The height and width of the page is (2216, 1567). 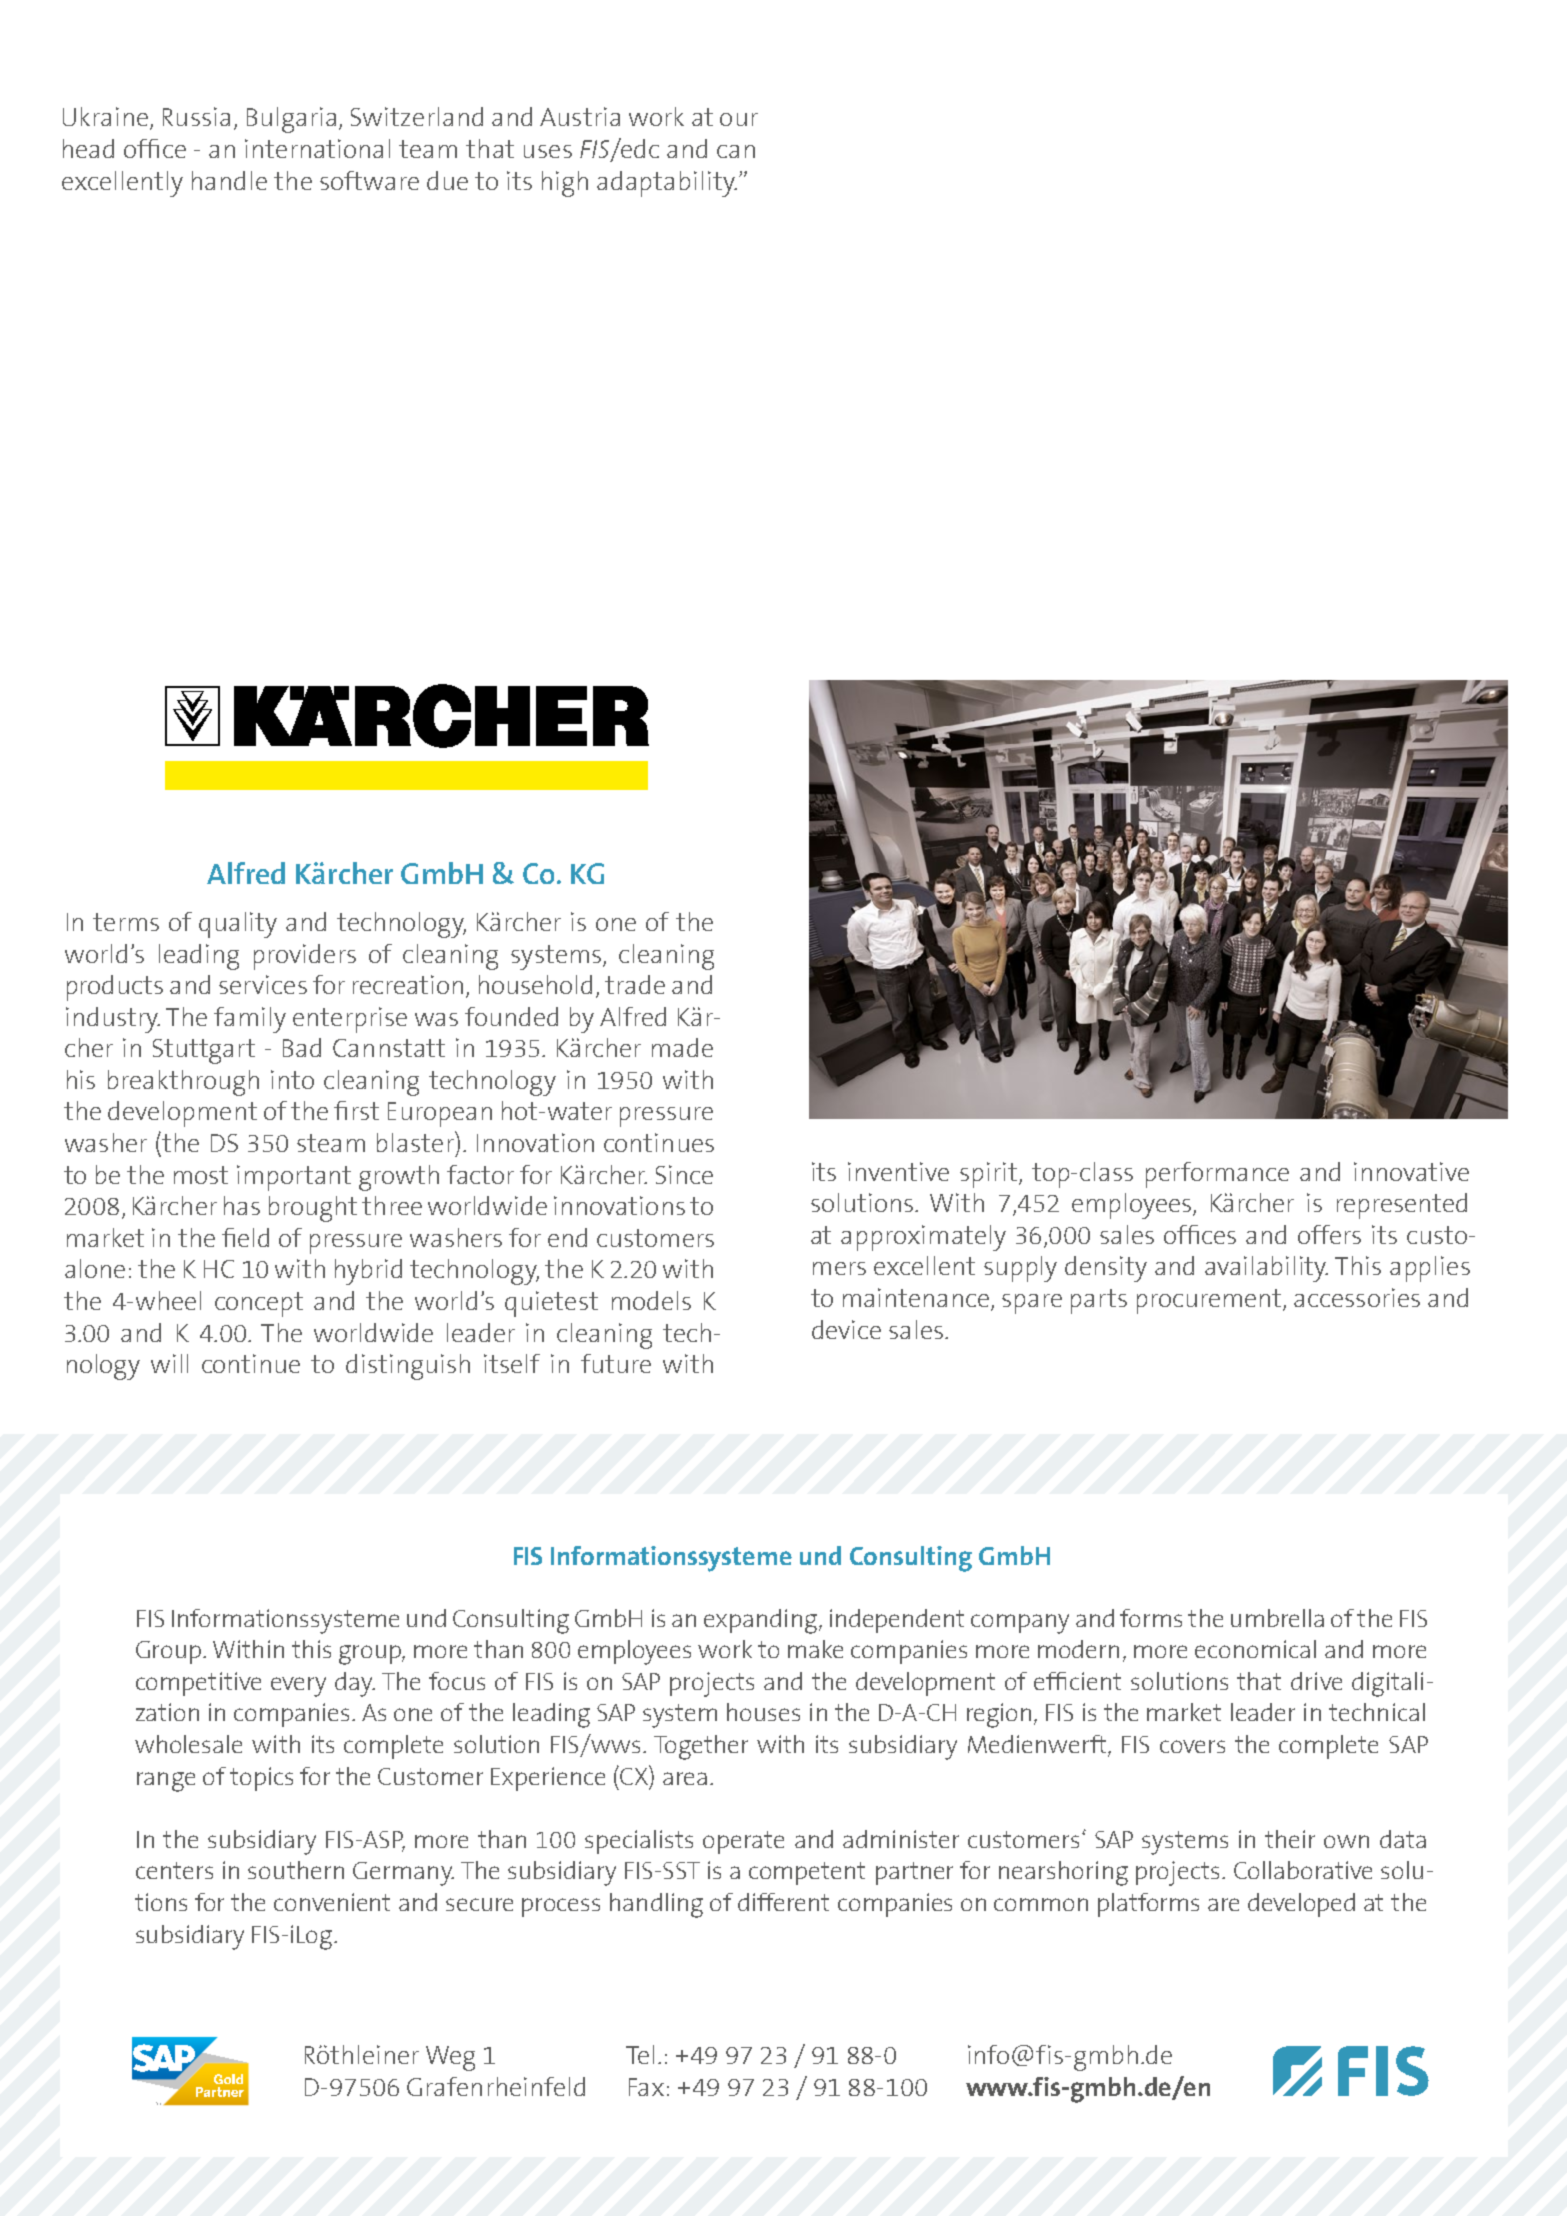 What do you see at coordinates (292, 1079) in the page?
I see `into` at bounding box center [292, 1079].
